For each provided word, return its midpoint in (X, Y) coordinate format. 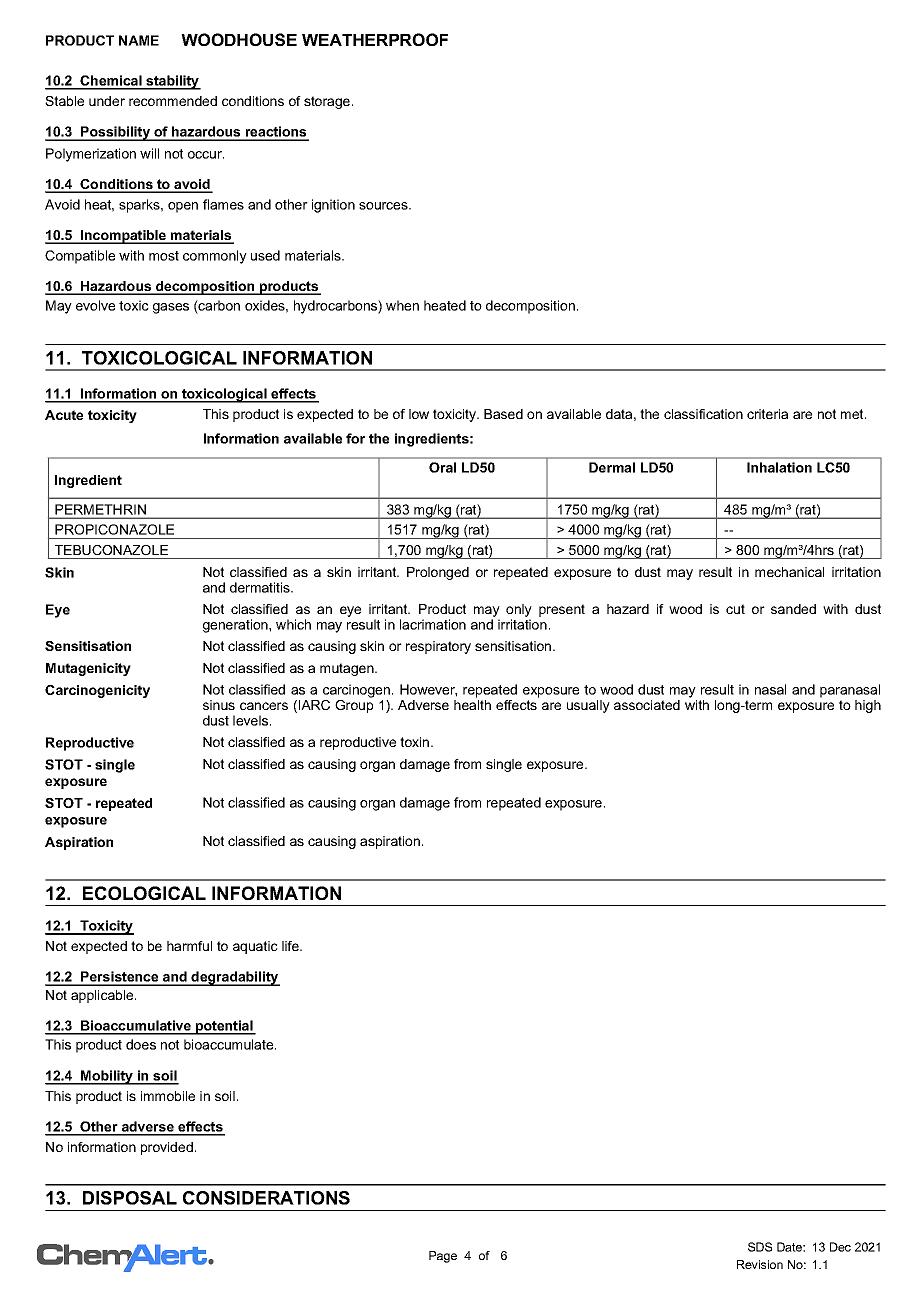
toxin (416, 742)
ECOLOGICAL (144, 893)
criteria (767, 414)
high (868, 706)
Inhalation (779, 467)
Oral (442, 467)
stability (172, 82)
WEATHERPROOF (375, 39)
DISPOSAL (130, 1198)
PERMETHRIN (100, 509)
